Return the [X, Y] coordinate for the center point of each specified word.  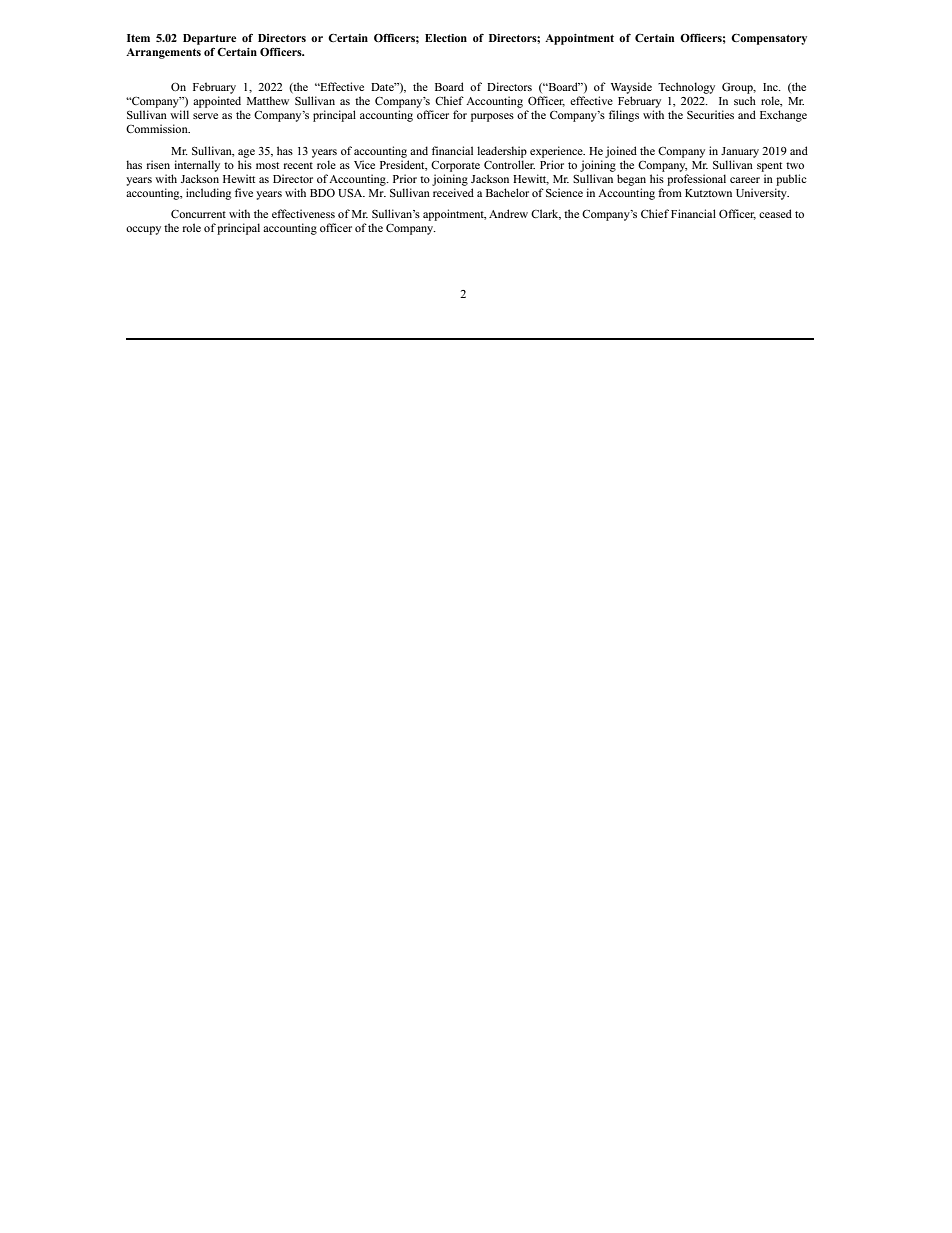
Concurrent [198, 213]
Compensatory [769, 39]
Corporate [455, 166]
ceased [775, 213]
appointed [217, 102]
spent [769, 167]
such [745, 100]
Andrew [508, 213]
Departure [209, 39]
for [460, 114]
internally [197, 166]
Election [446, 38]
